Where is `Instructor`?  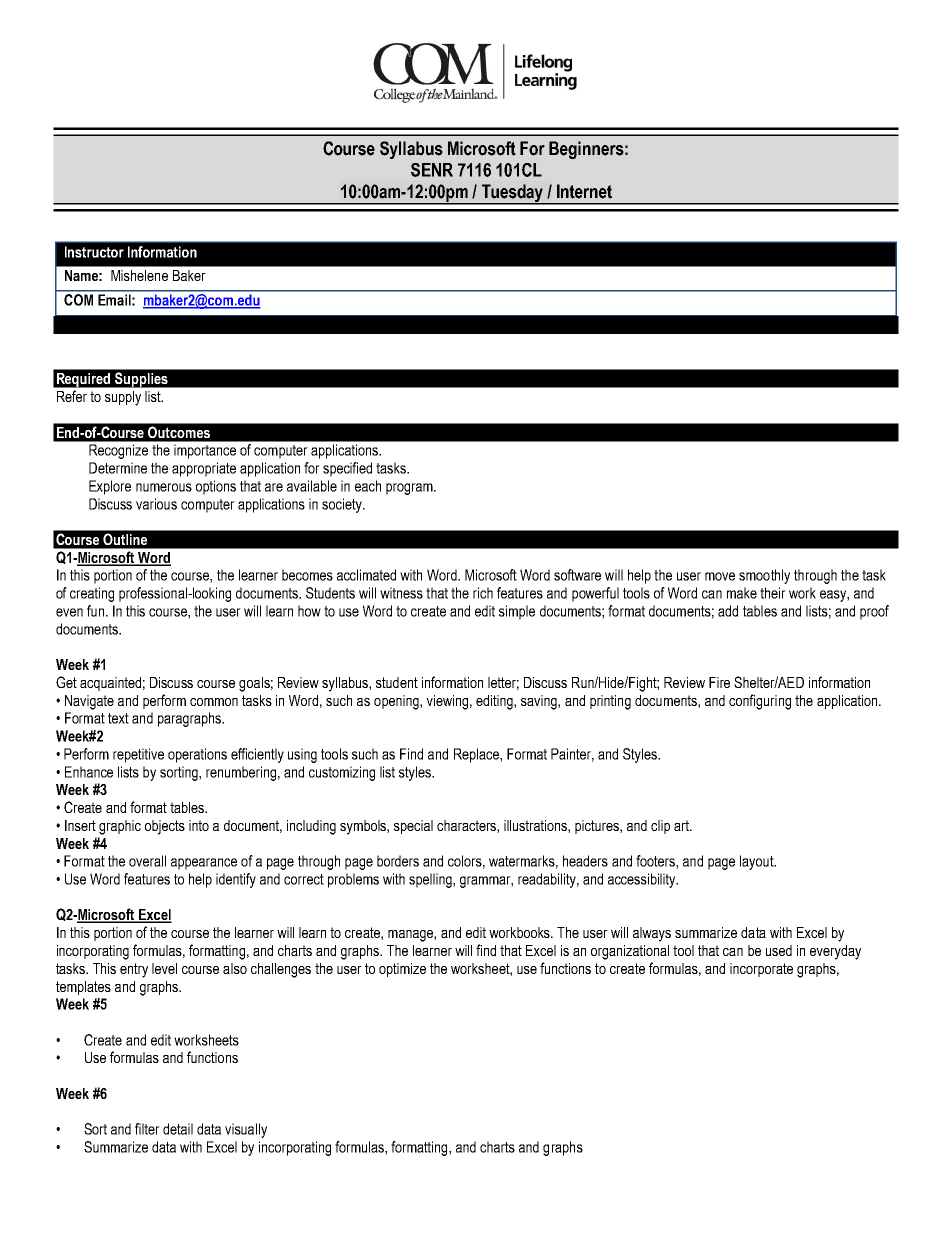
Instructor is located at coordinates (94, 252).
